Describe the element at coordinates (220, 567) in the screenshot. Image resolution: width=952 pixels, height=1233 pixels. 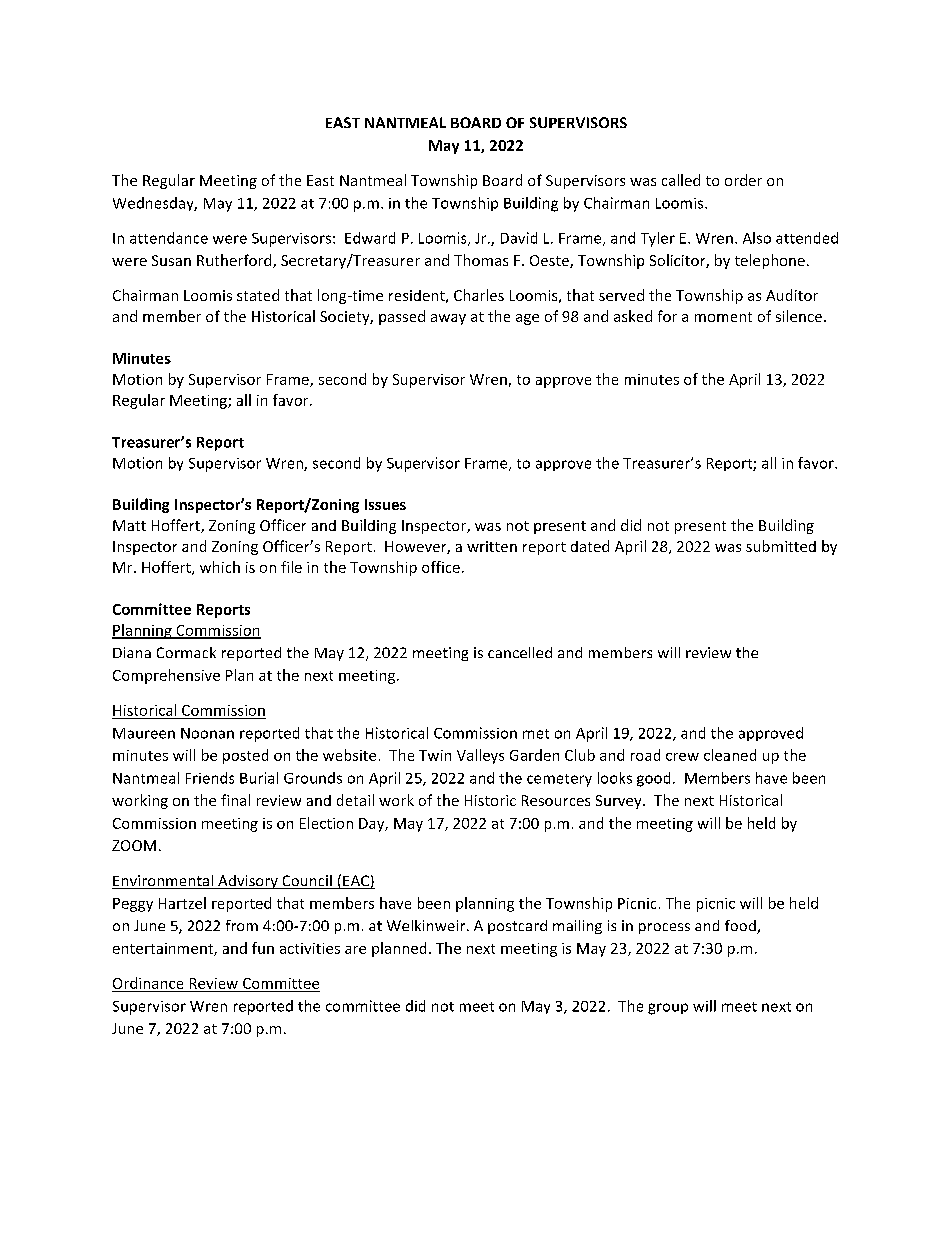
I see `which` at that location.
